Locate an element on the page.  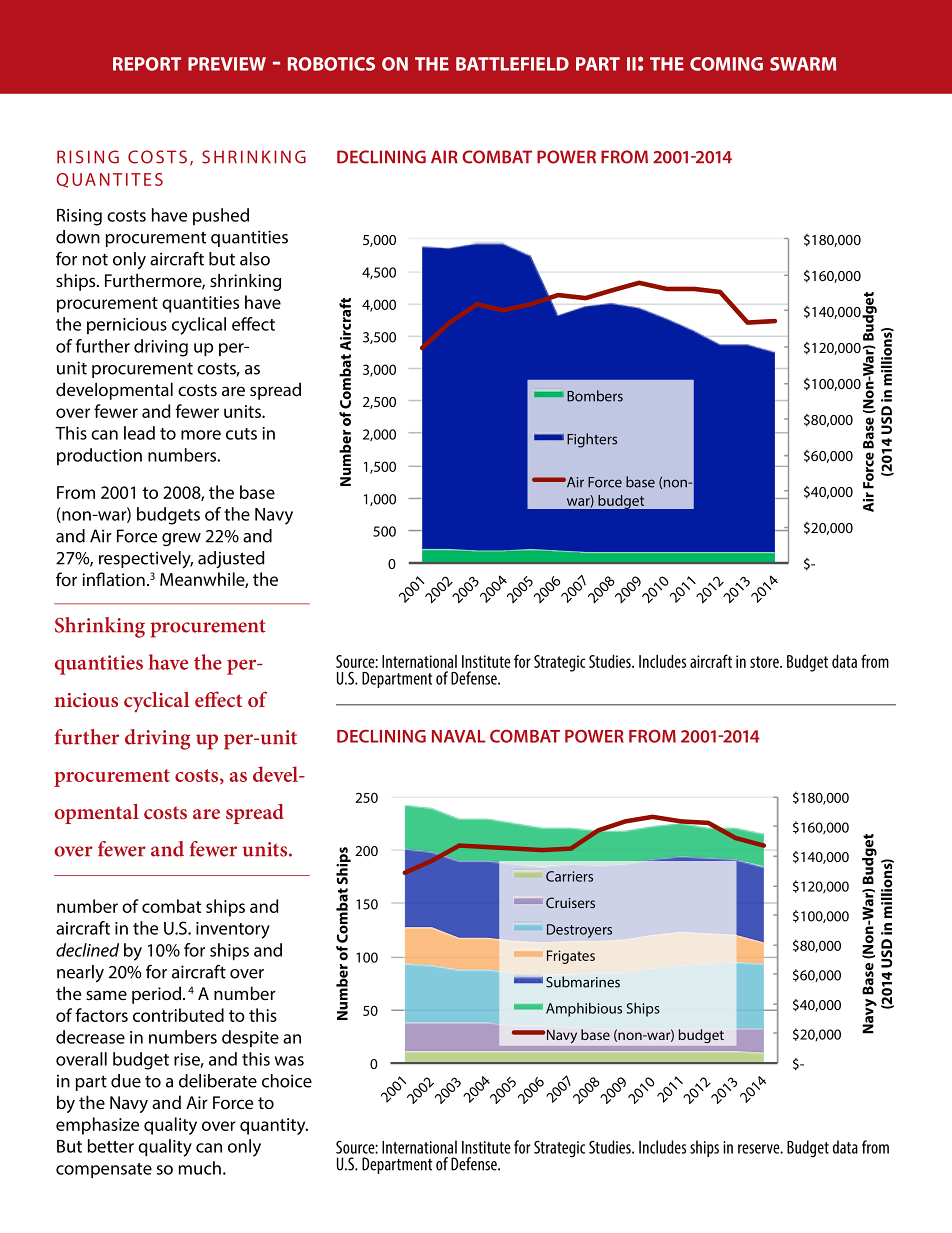
inventory is located at coordinates (233, 930).
